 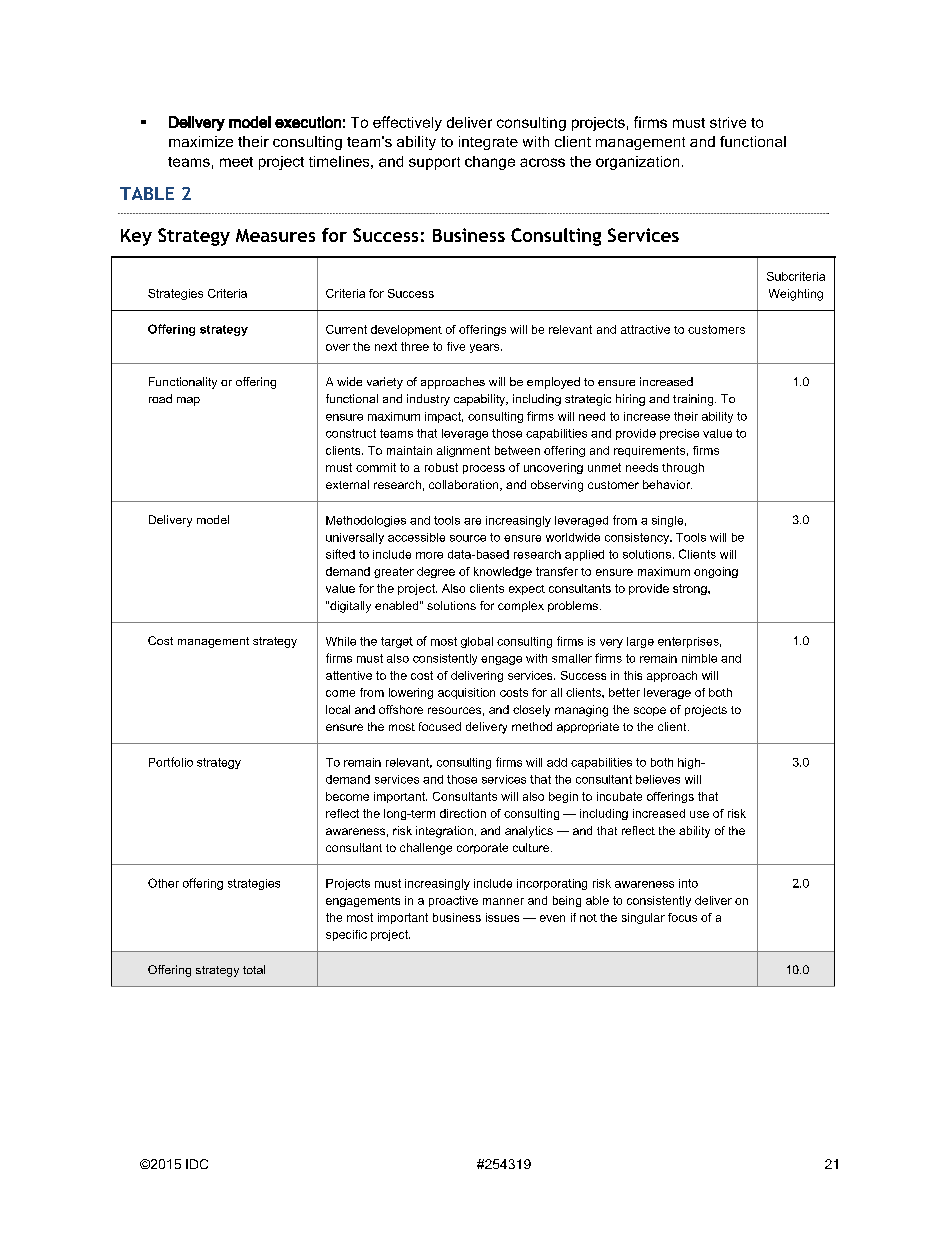 What do you see at coordinates (477, 642) in the page?
I see `global` at bounding box center [477, 642].
